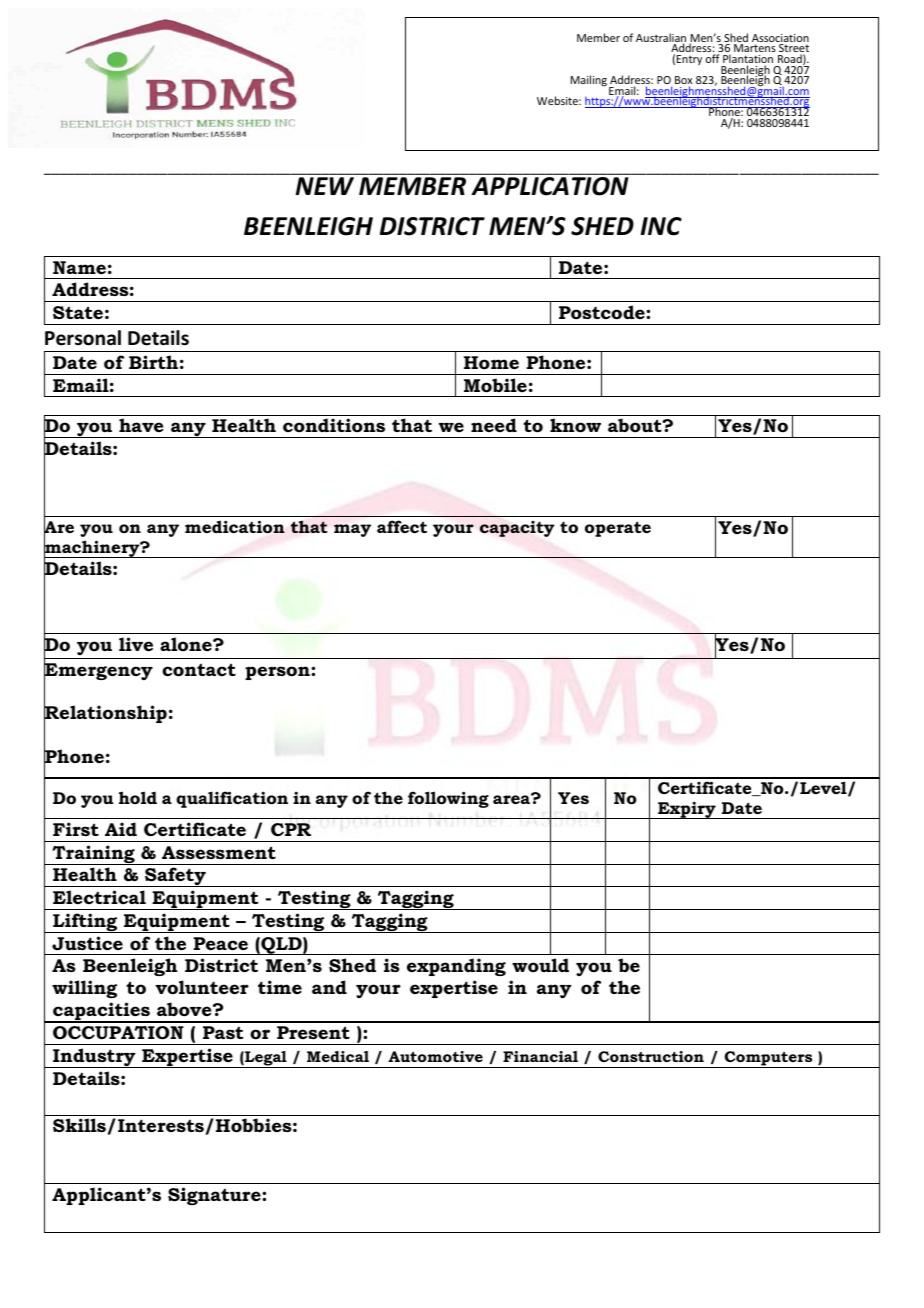  Describe the element at coordinates (491, 363) in the screenshot. I see `Home` at that location.
